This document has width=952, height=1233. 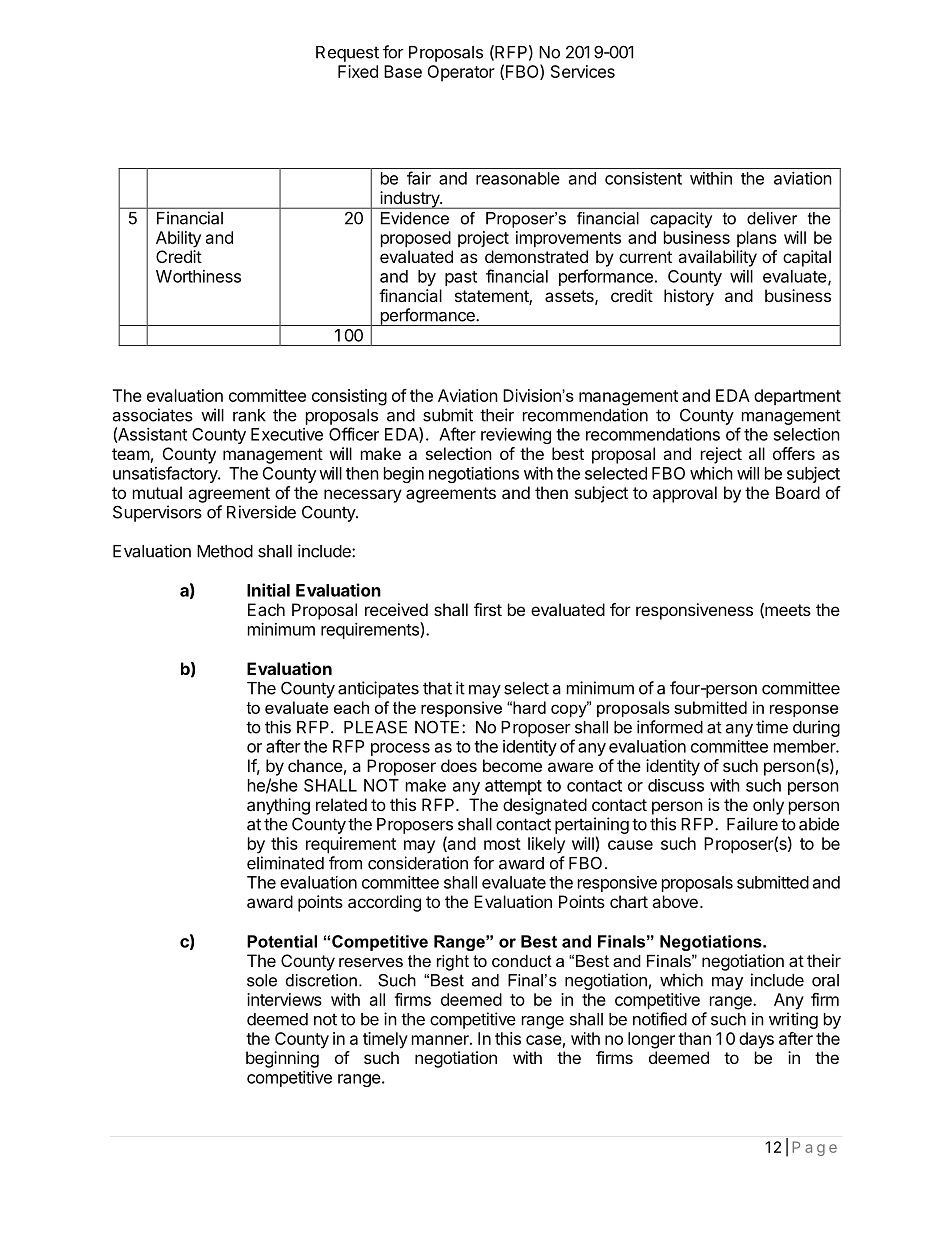 What do you see at coordinates (804, 710) in the document?
I see `response` at bounding box center [804, 710].
